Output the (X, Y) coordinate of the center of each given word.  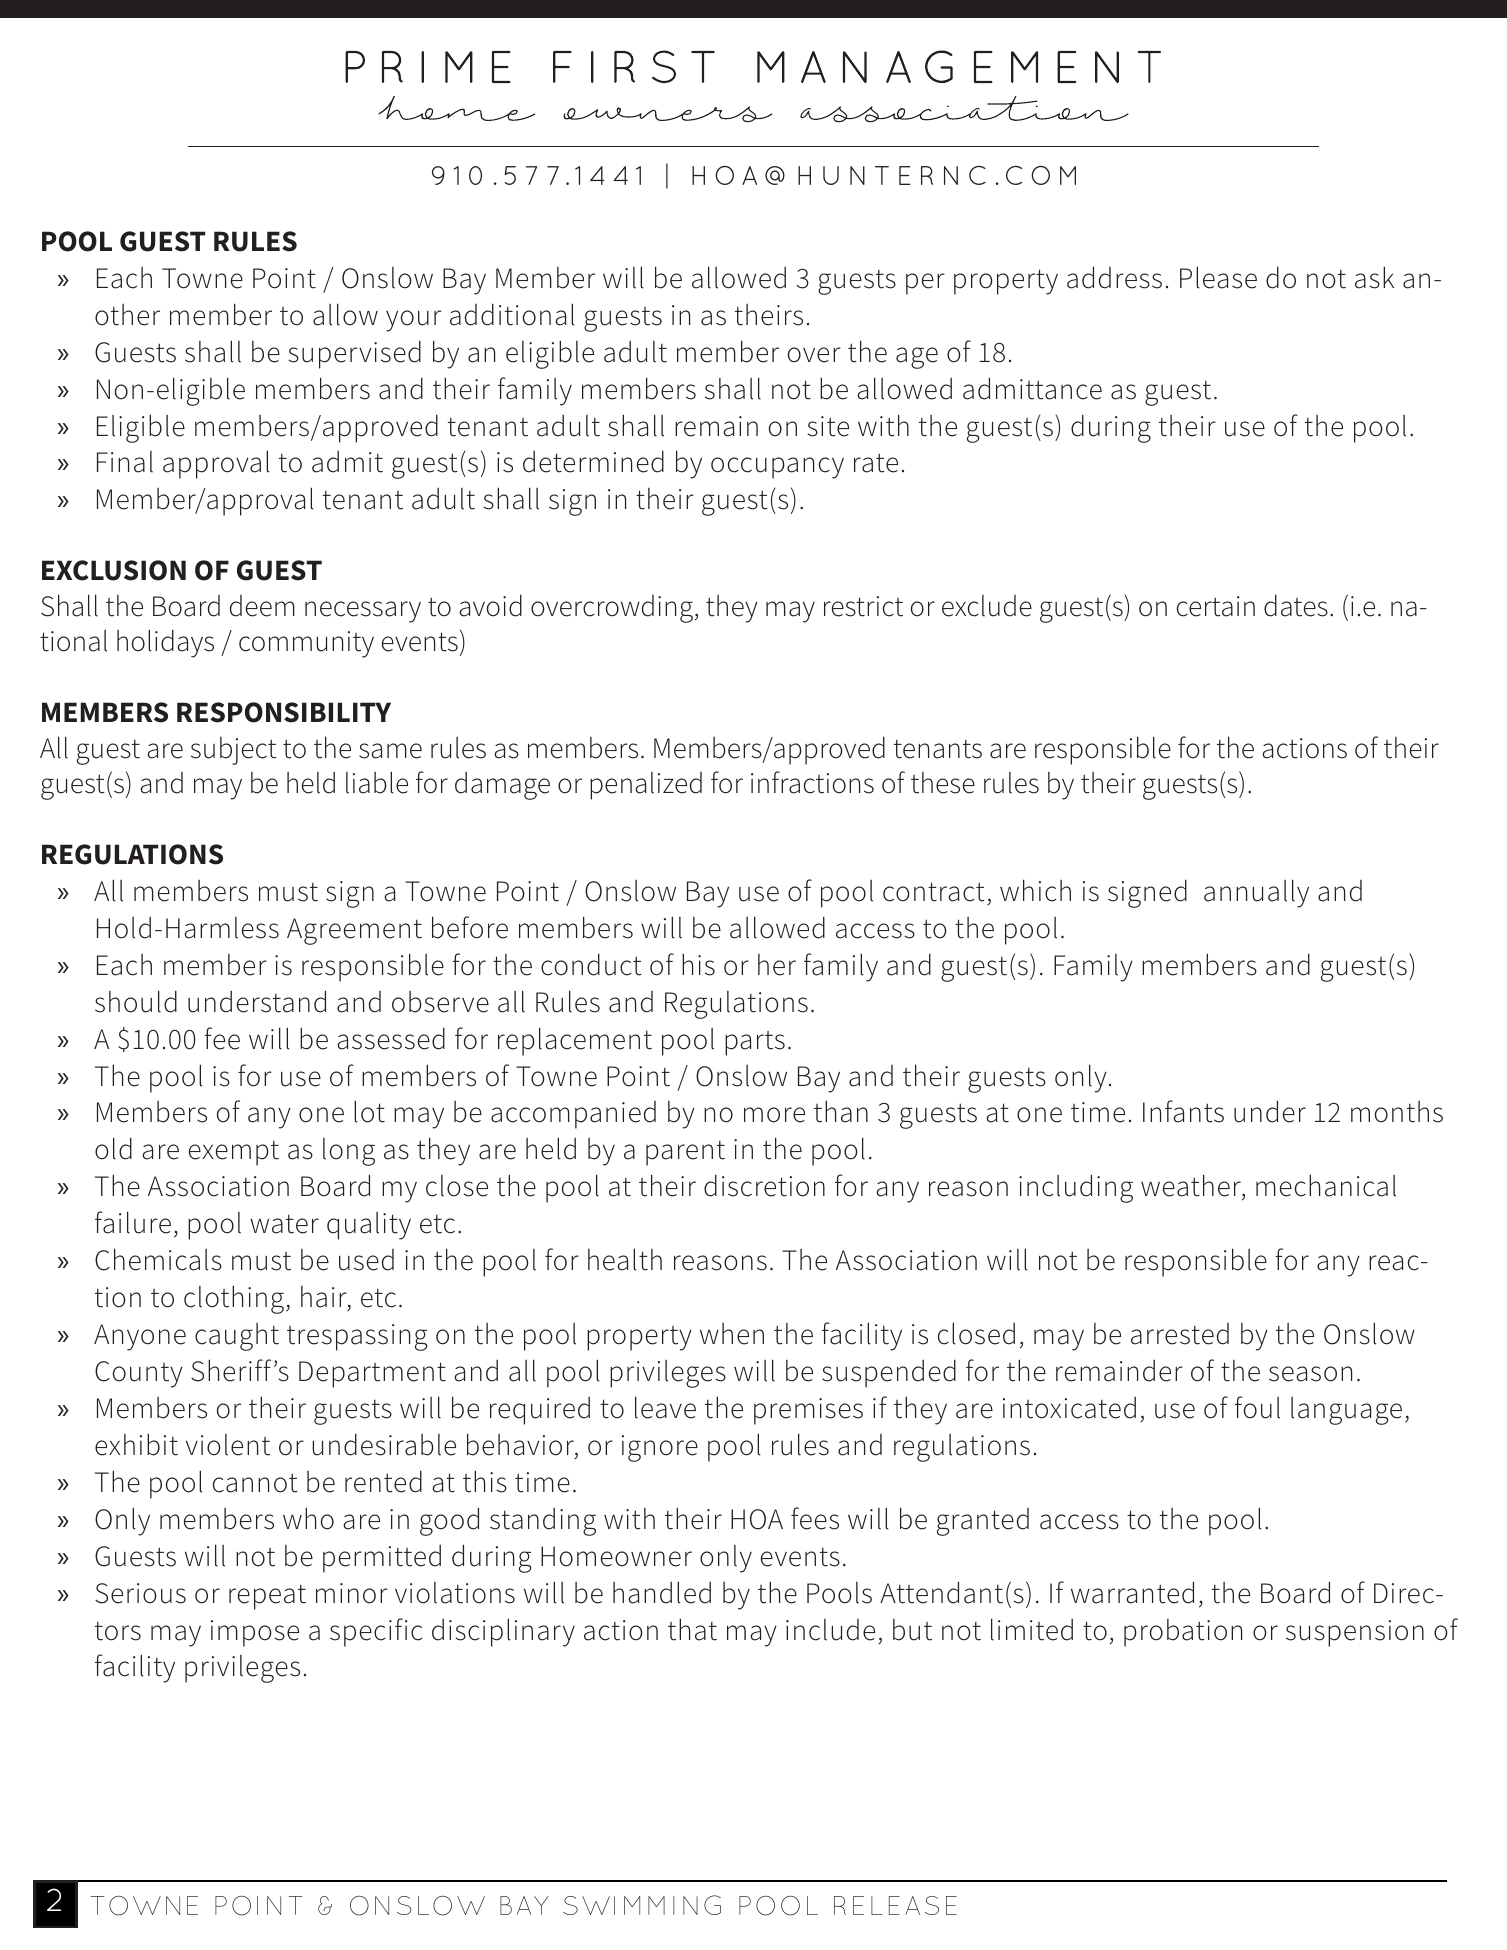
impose (255, 1633)
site (828, 426)
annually (1256, 893)
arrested (1180, 1334)
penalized (646, 786)
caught (237, 1337)
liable (377, 782)
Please (1218, 277)
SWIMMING (642, 1905)
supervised (354, 354)
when (732, 1334)
